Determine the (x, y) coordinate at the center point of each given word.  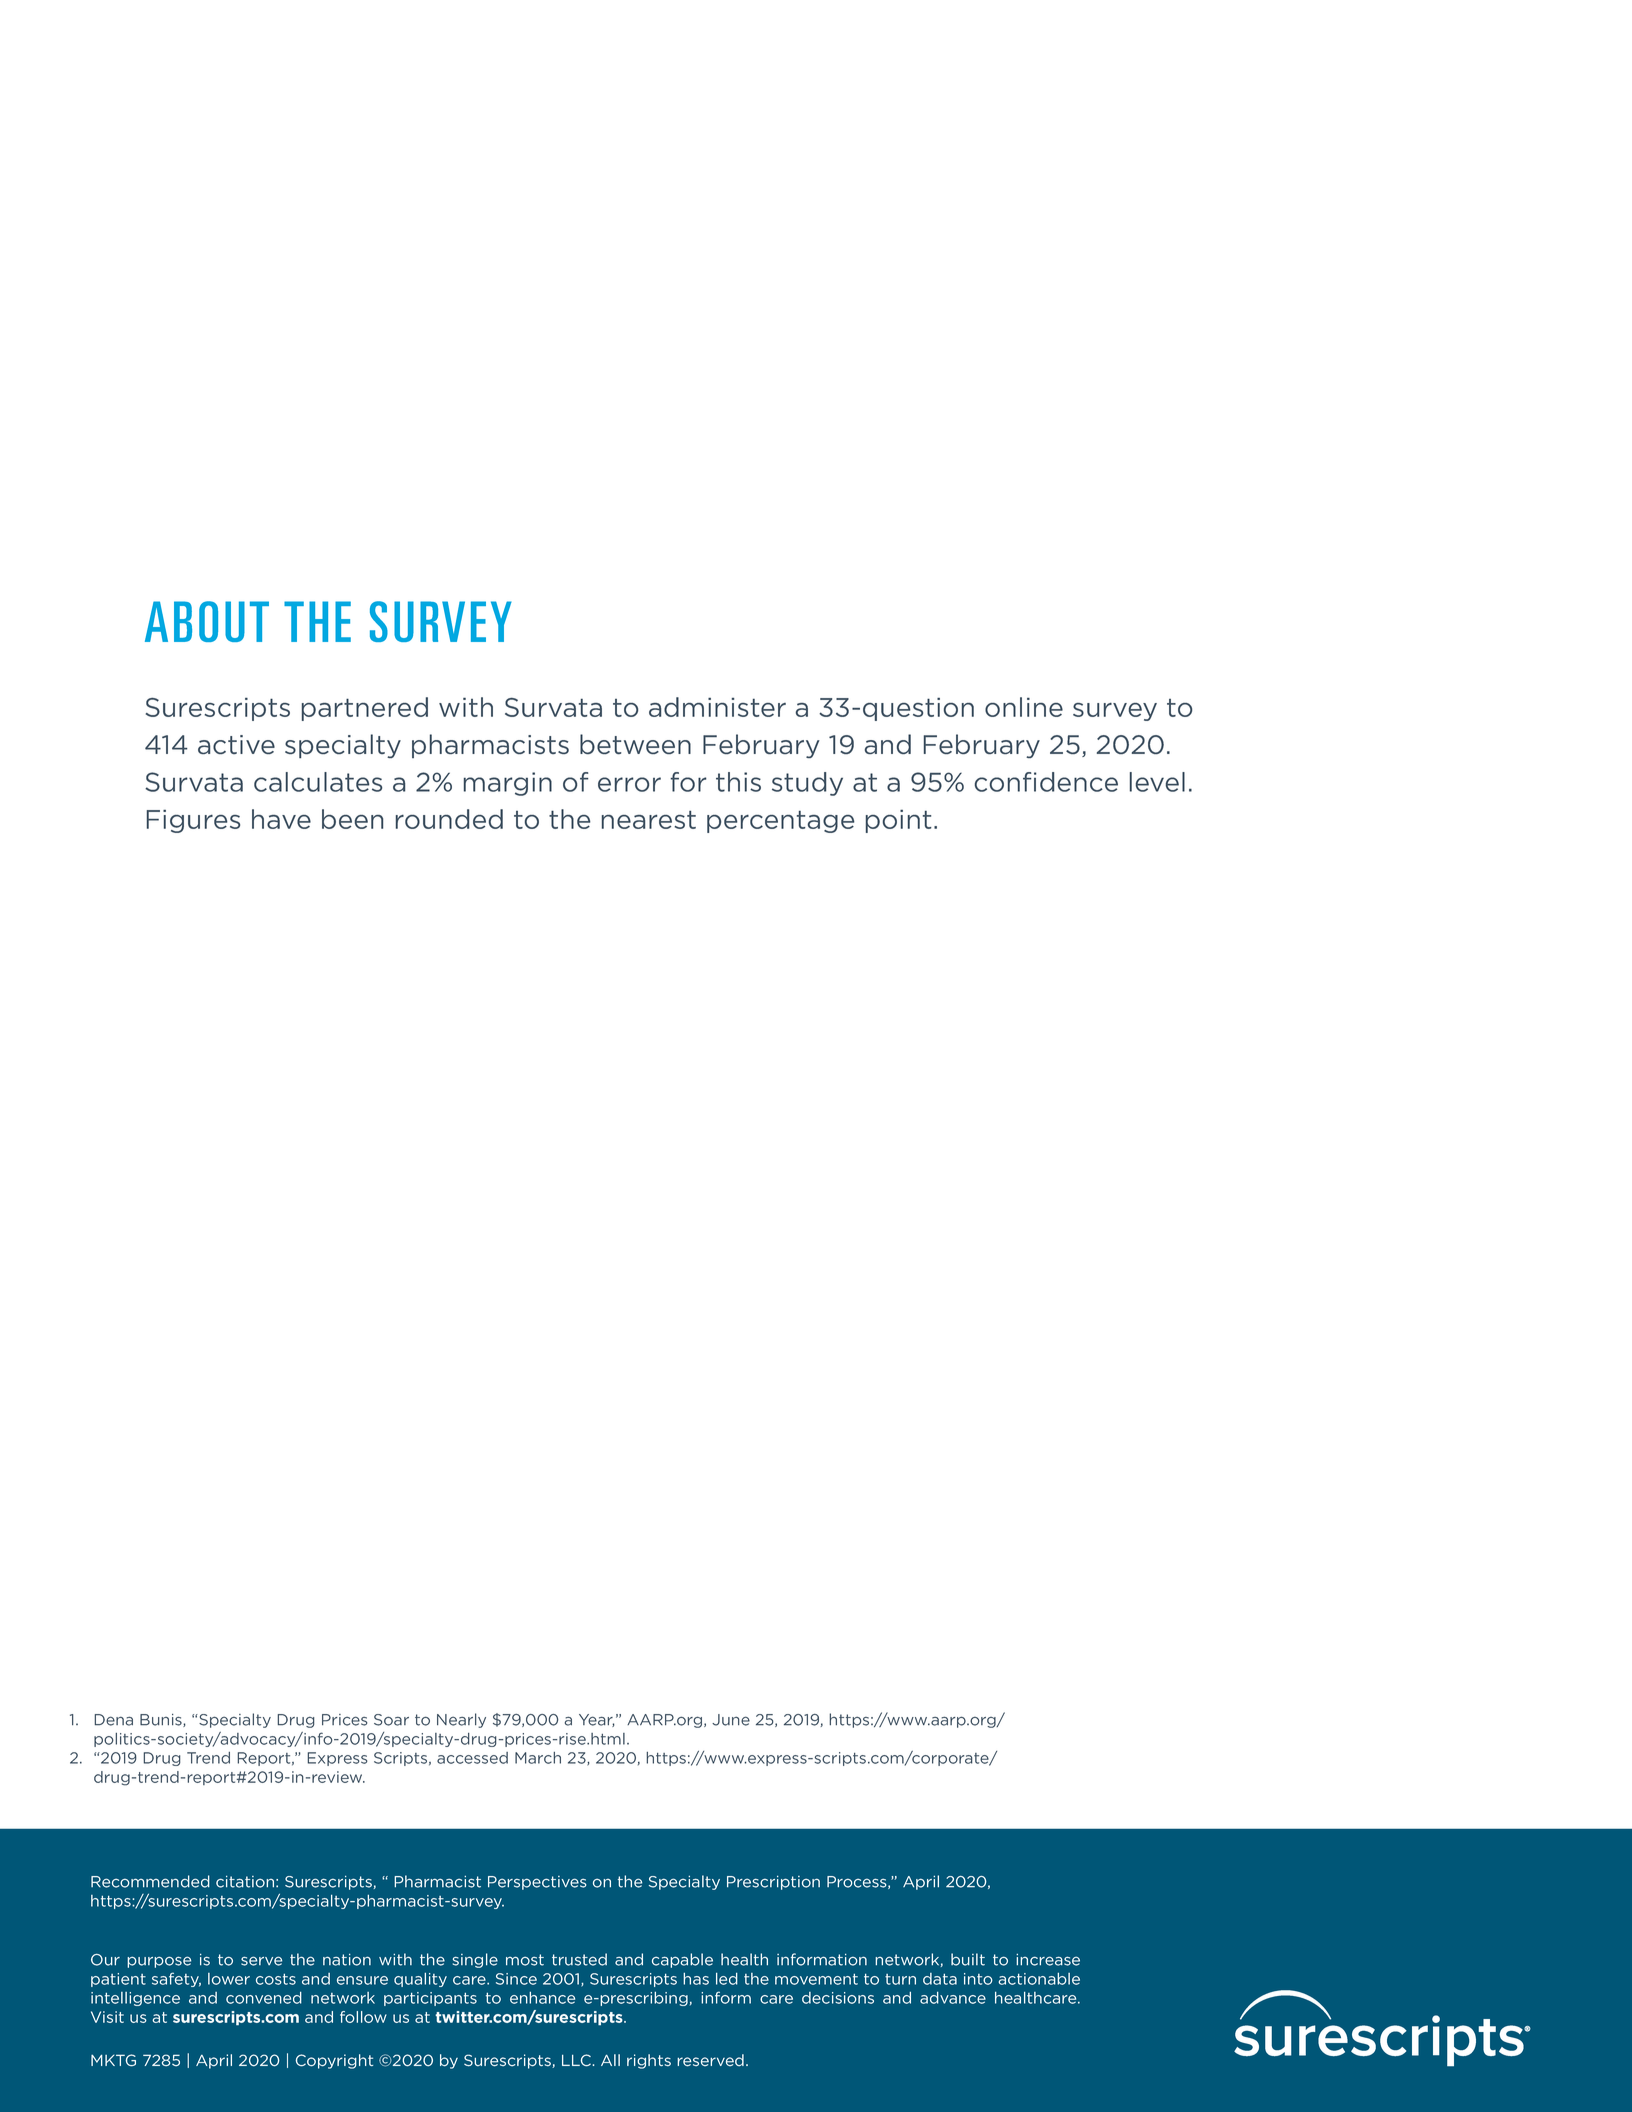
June (731, 1720)
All (610, 2060)
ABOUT (207, 621)
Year (596, 1720)
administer (717, 707)
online (1024, 707)
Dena (114, 1720)
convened (264, 1998)
